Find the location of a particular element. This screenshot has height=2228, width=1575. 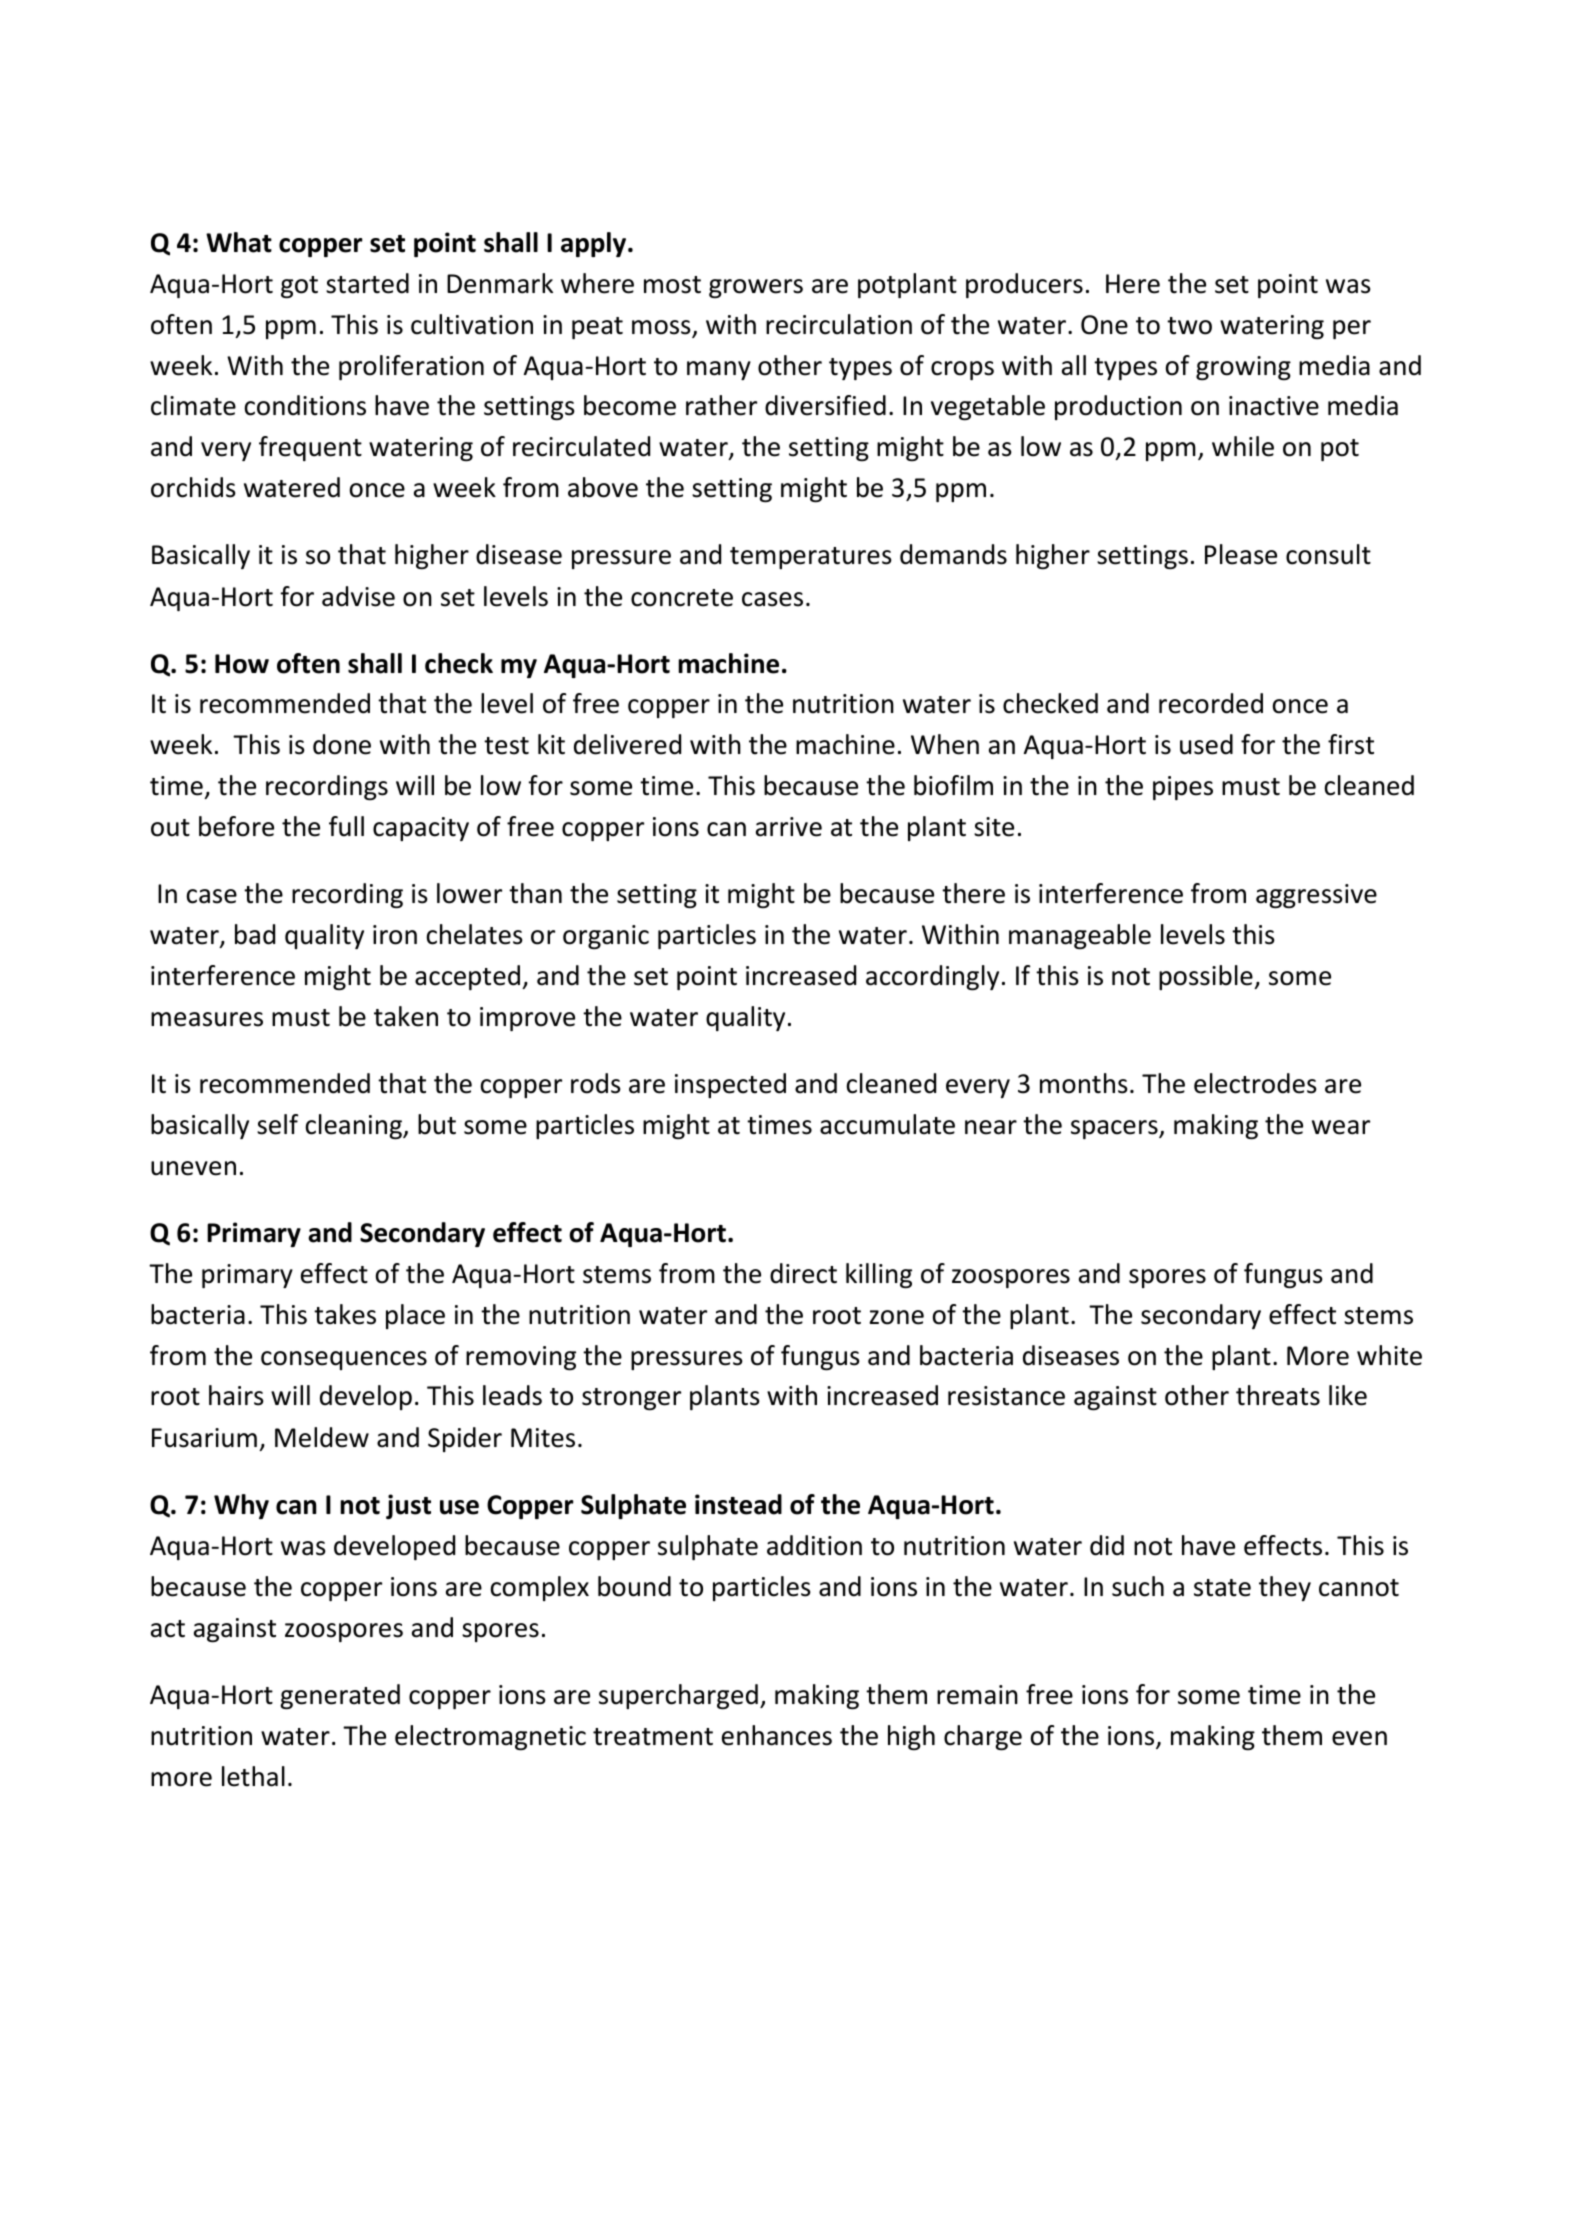

two is located at coordinates (1189, 326).
